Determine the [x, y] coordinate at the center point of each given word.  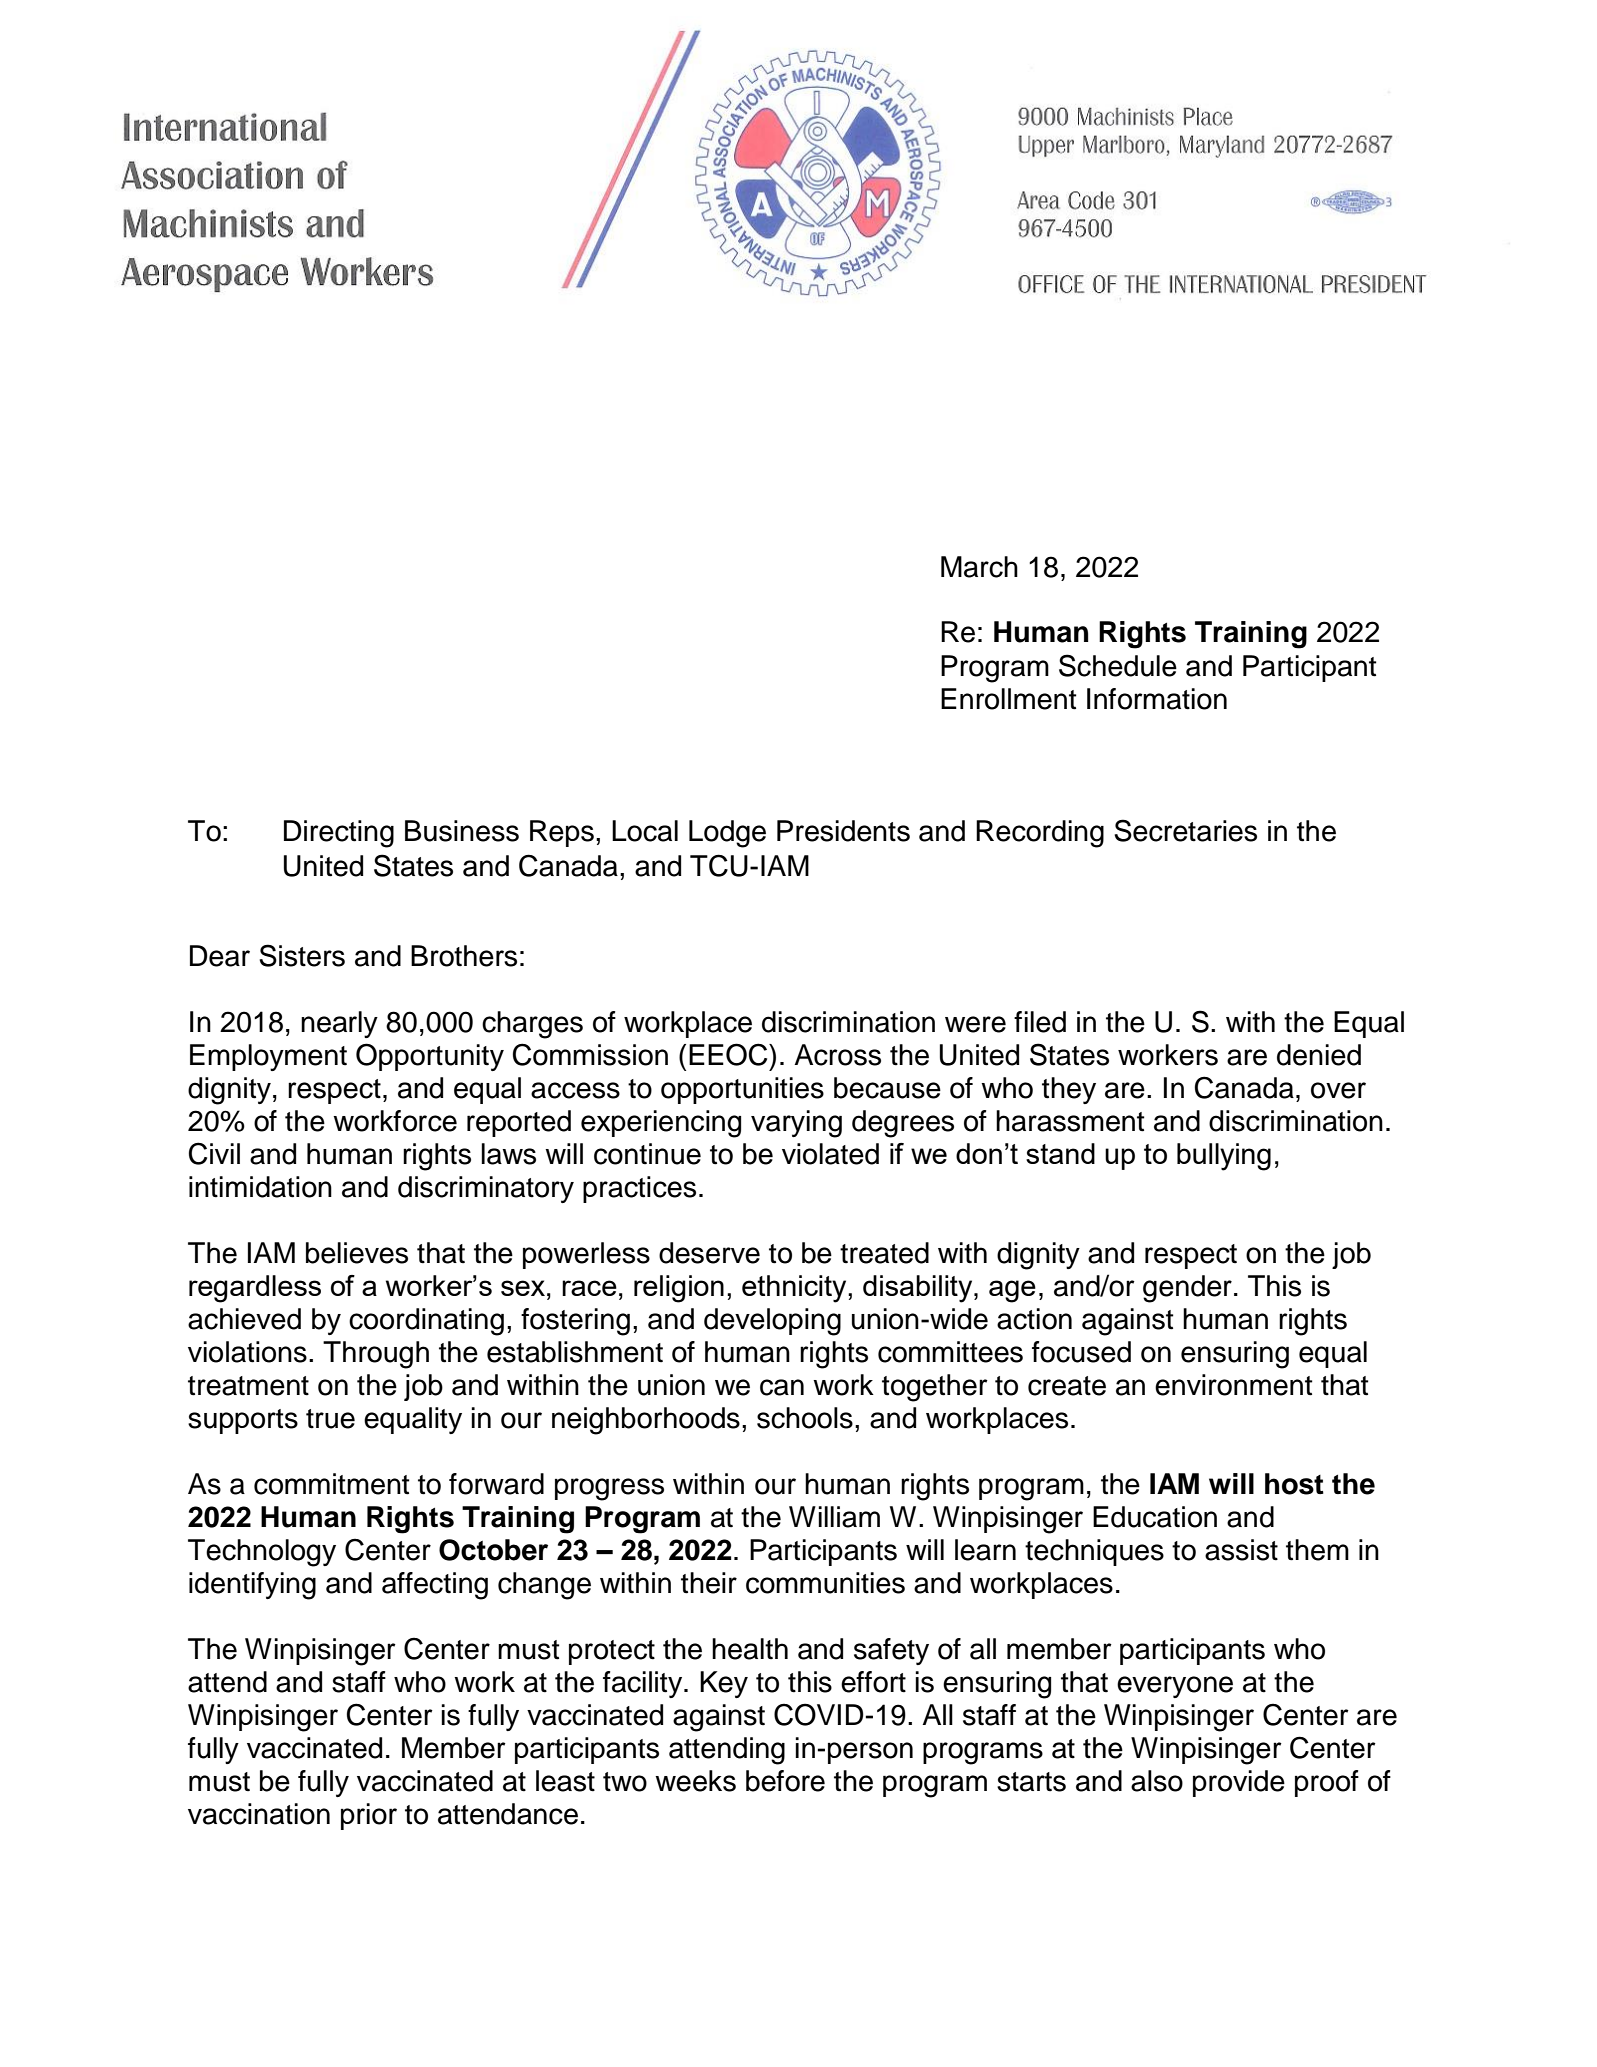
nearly [339, 1024]
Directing [339, 834]
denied [1319, 1055]
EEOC [729, 1054]
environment [1234, 1385]
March [979, 567]
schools [805, 1418]
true [330, 1419]
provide [1239, 1783]
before [785, 1781]
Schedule [1118, 665]
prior [369, 1816]
